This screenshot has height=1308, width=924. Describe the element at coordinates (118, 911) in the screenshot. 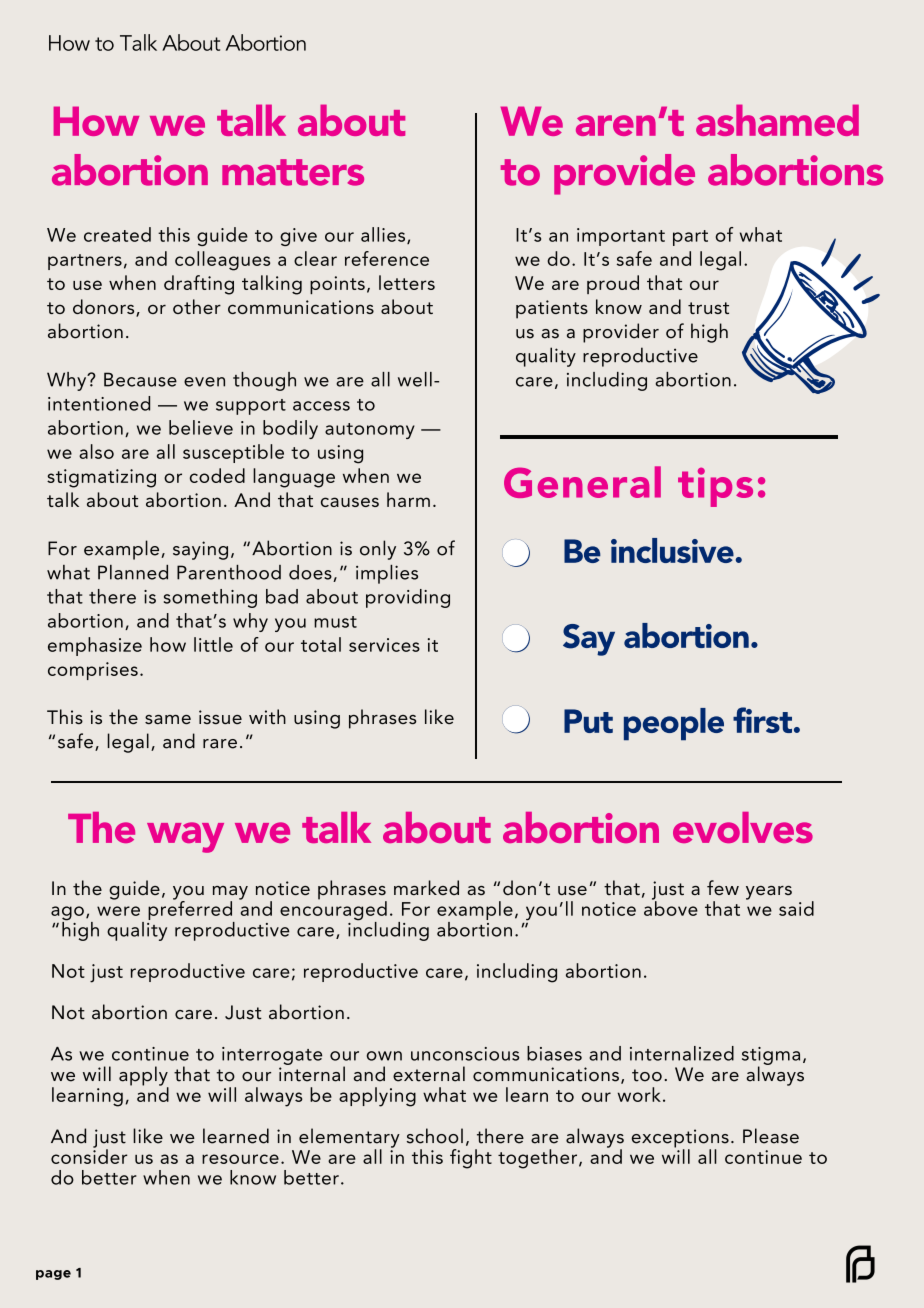

I see `were` at that location.
